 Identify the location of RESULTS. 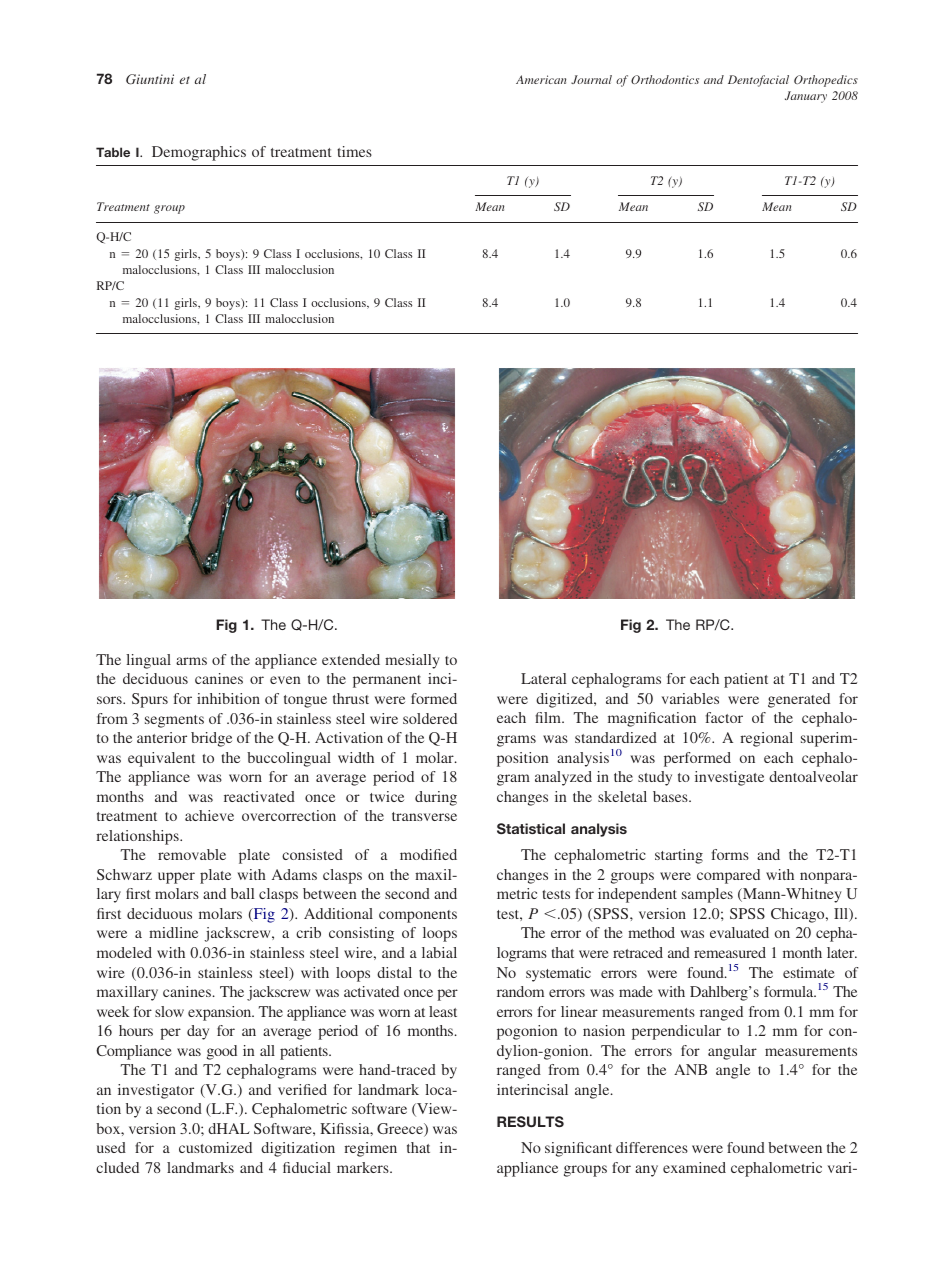
(530, 1121).
